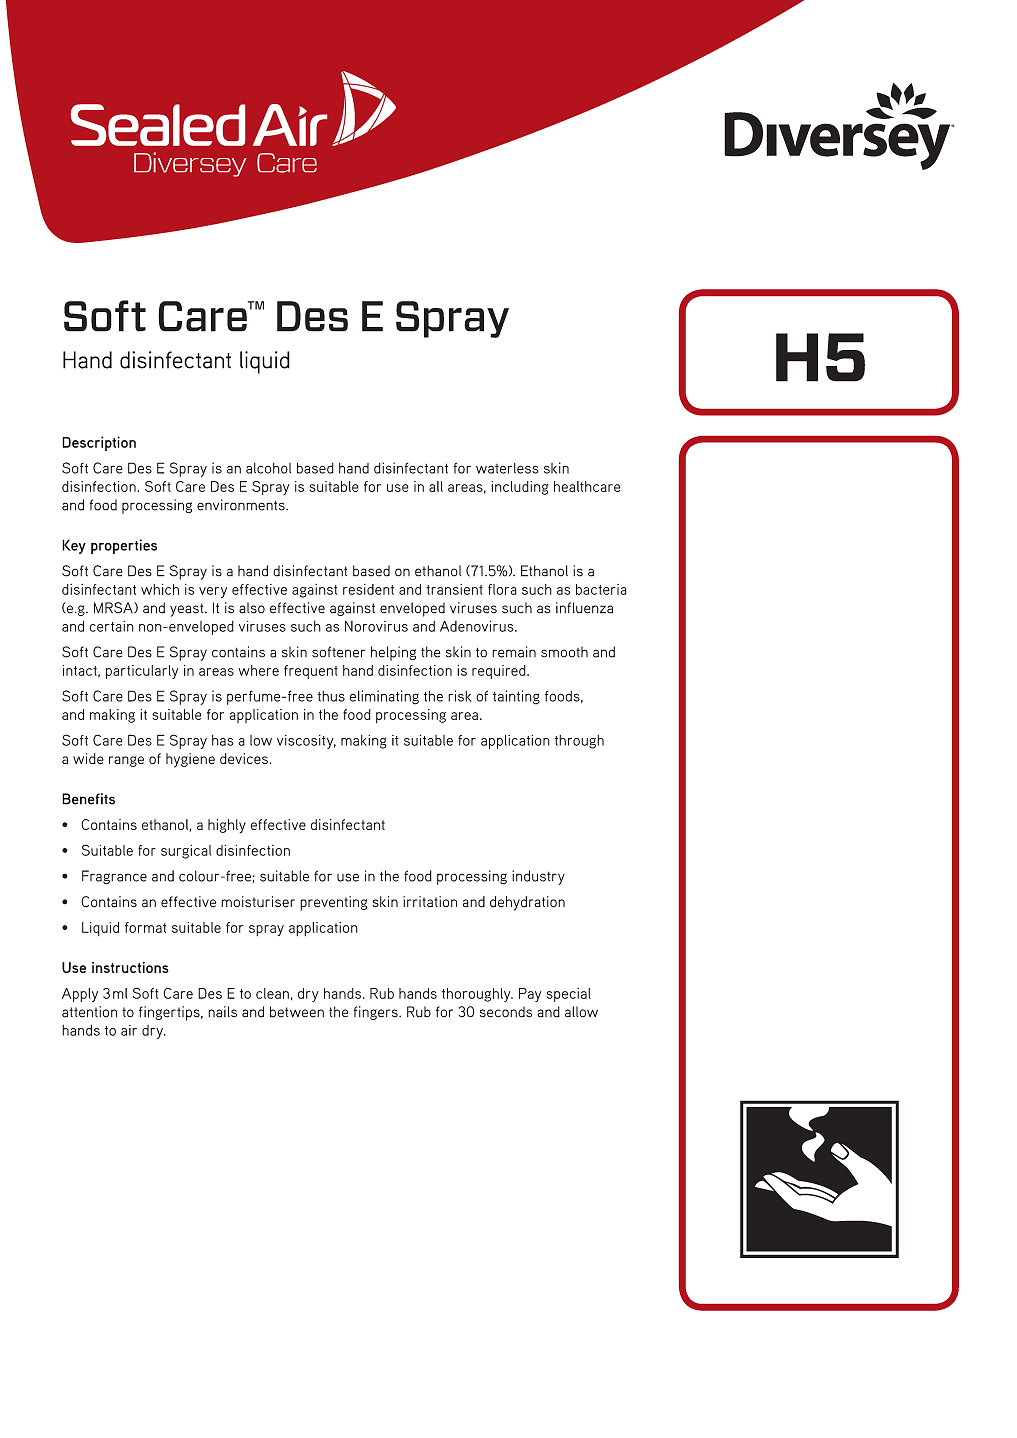 The width and height of the screenshot is (1017, 1438). What do you see at coordinates (507, 468) in the screenshot?
I see `waterless` at bounding box center [507, 468].
